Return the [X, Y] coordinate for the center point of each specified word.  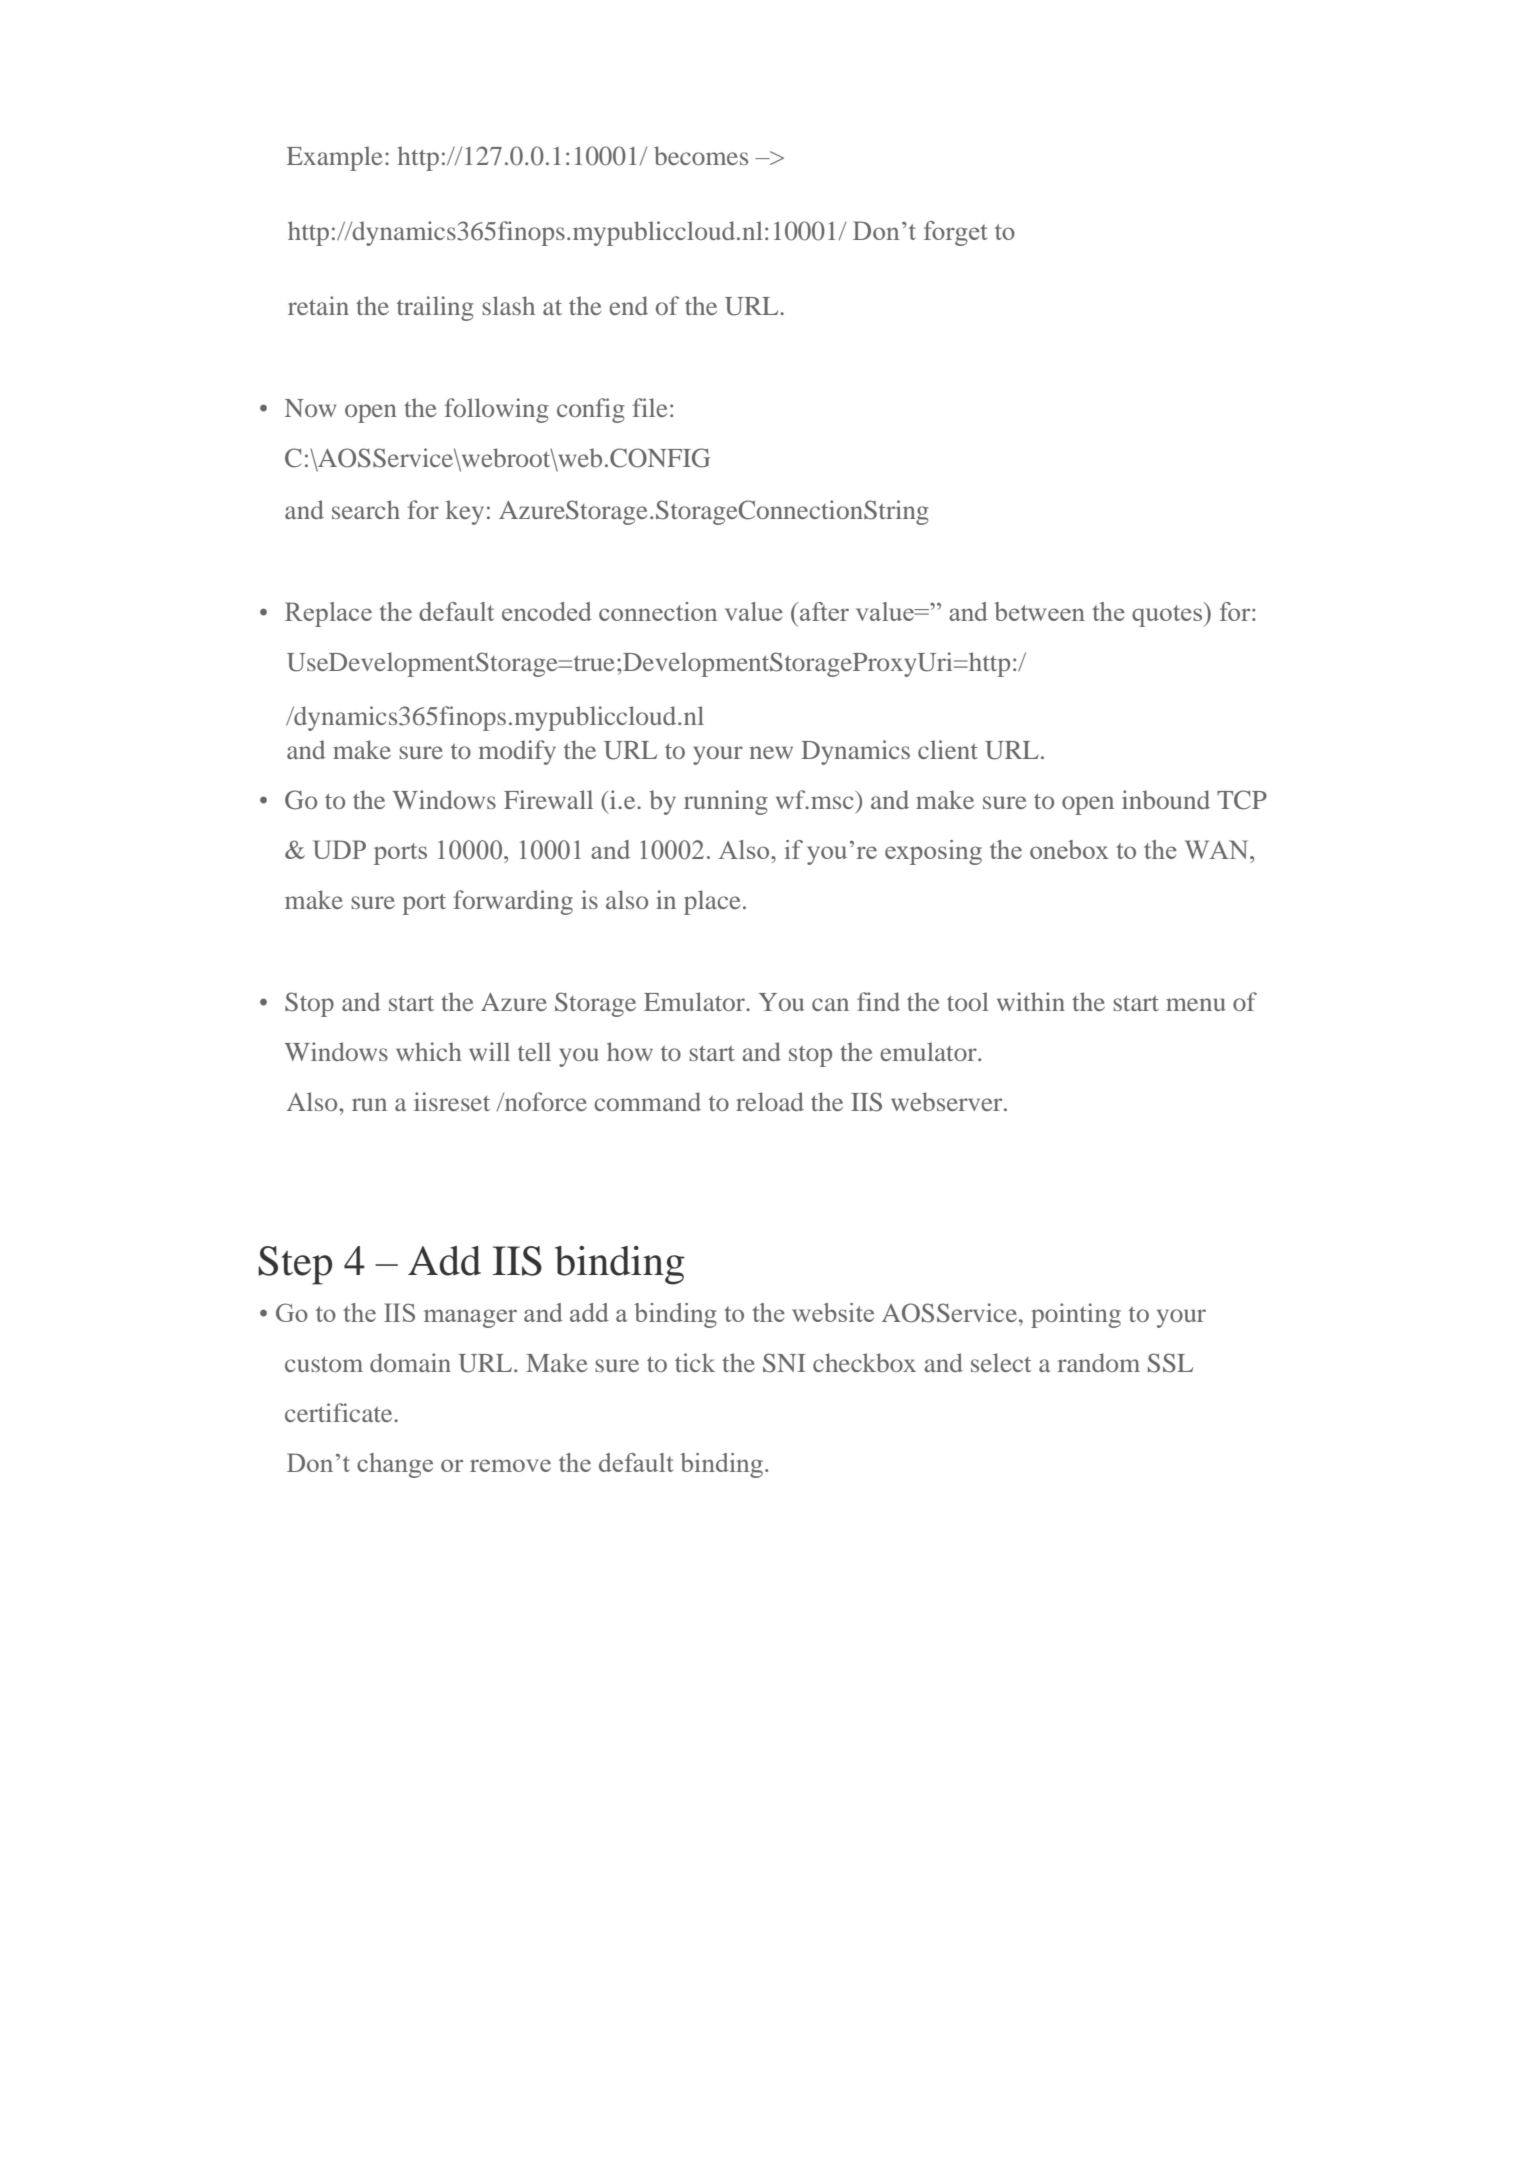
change [395, 1465]
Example [334, 158]
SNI [784, 1363]
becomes [701, 155]
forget [955, 233]
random [1099, 1362]
